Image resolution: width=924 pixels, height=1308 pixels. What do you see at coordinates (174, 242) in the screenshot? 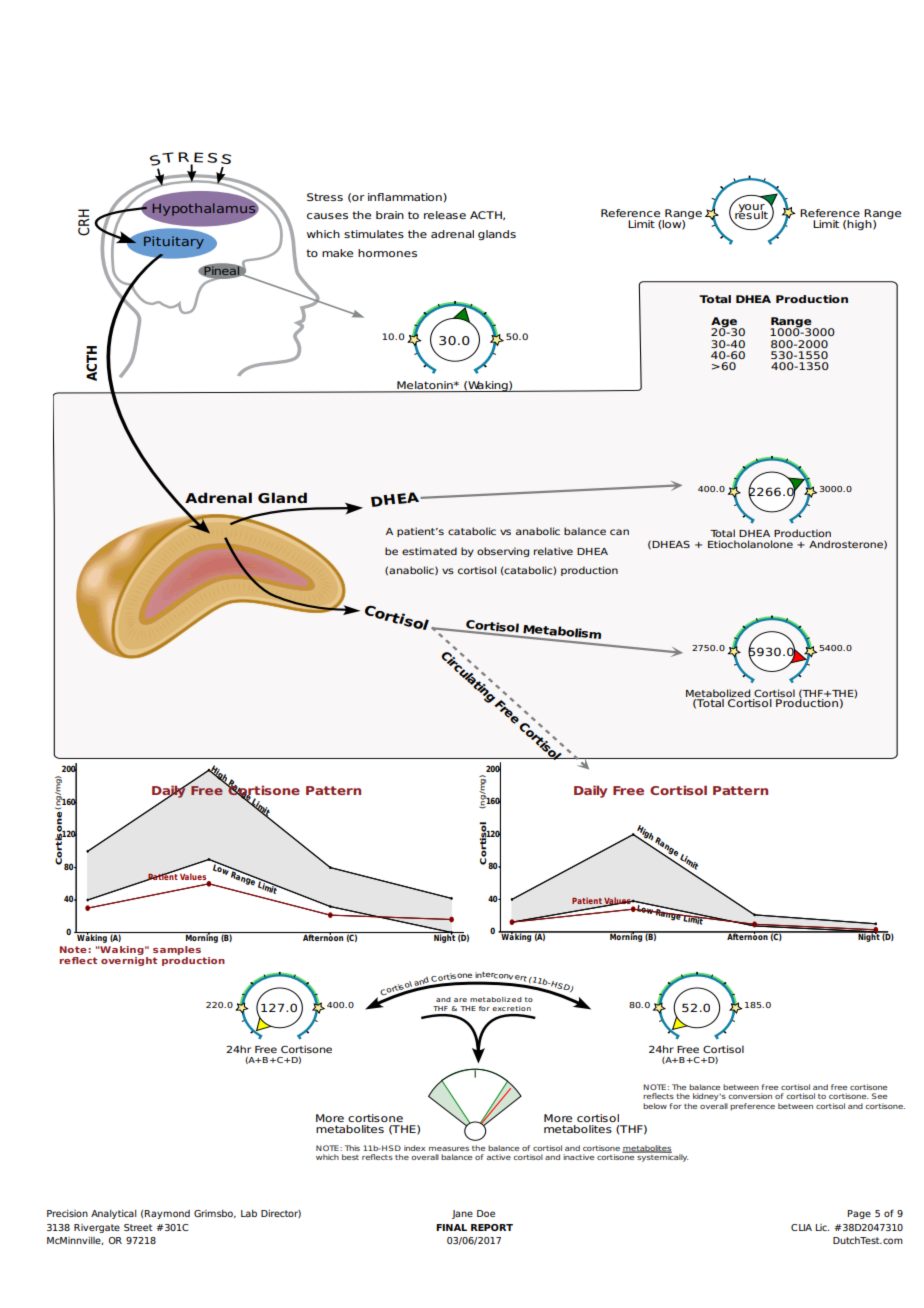
I see `Pituitary` at bounding box center [174, 242].
